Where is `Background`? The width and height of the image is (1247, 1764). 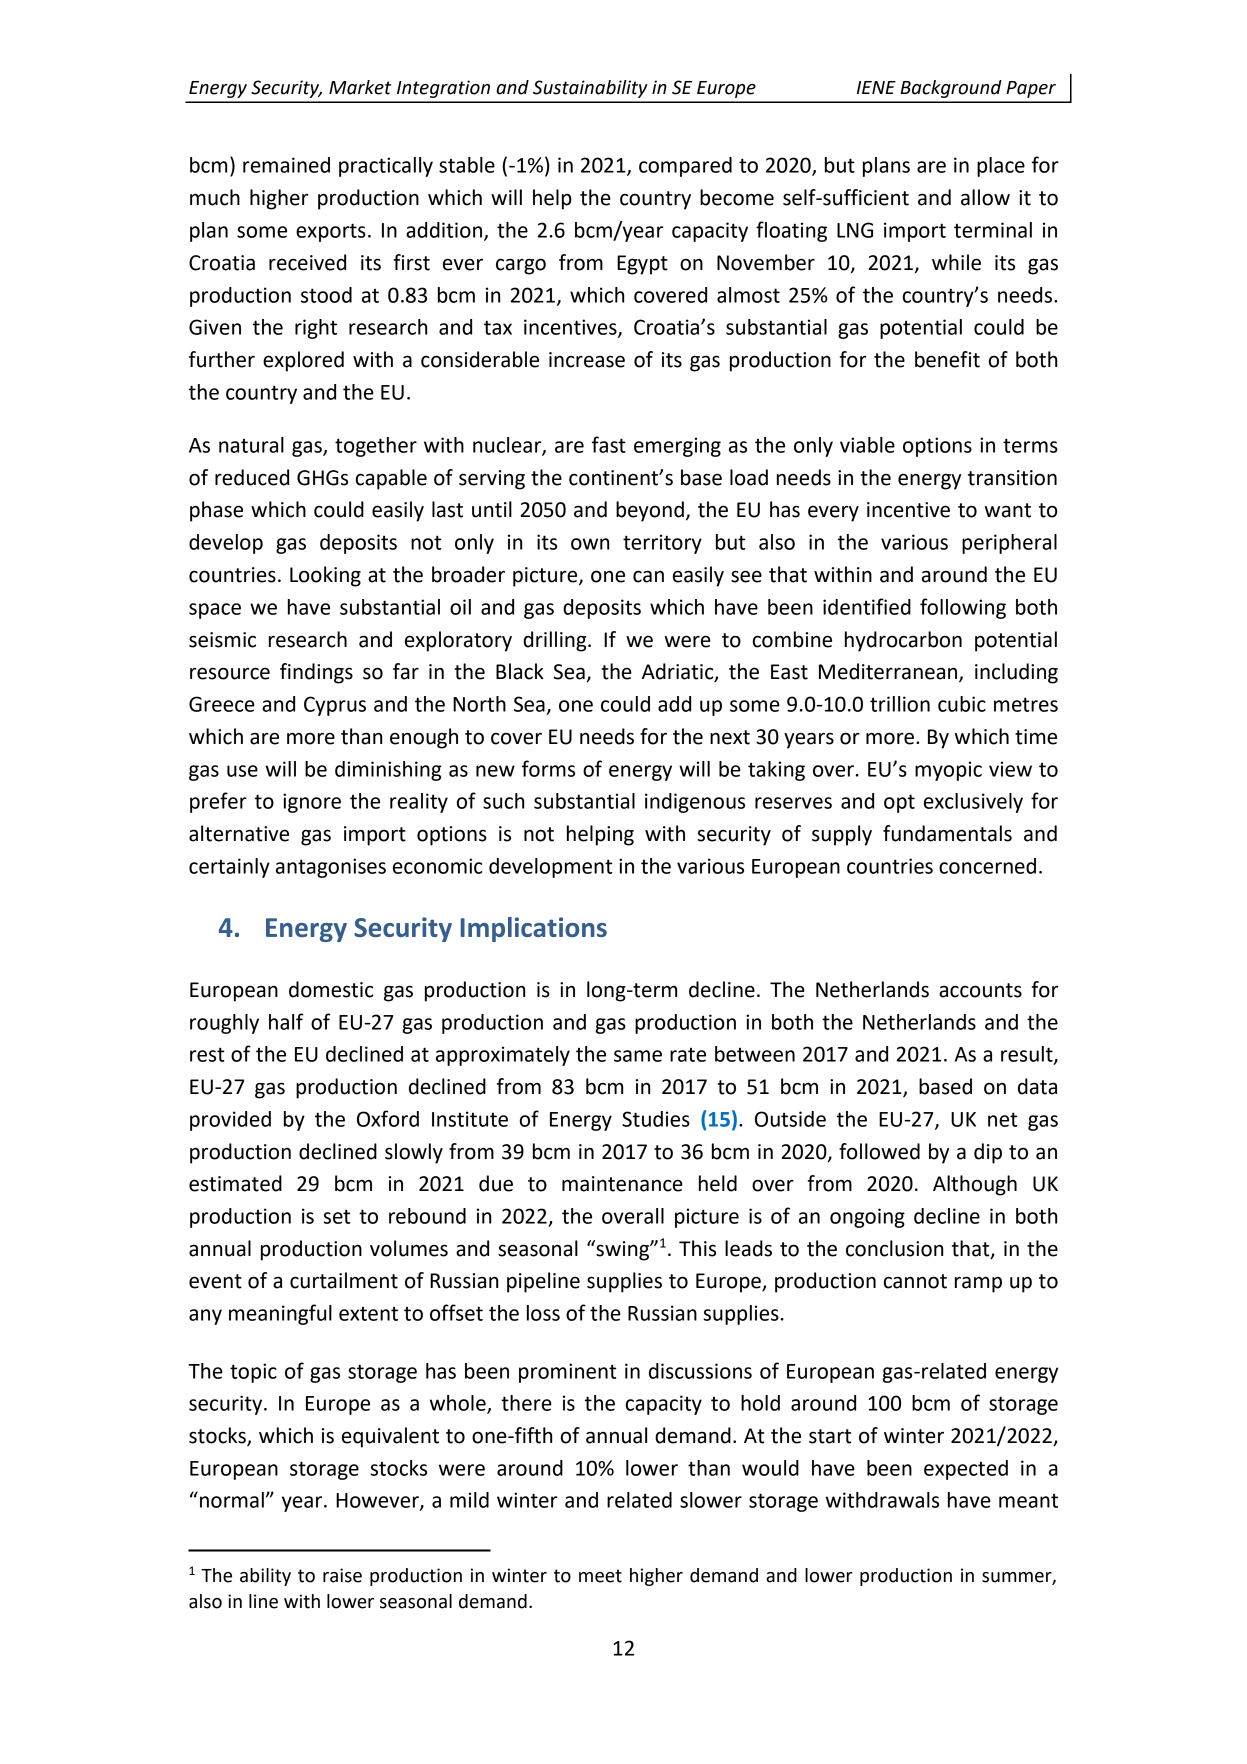
Background is located at coordinates (951, 89).
